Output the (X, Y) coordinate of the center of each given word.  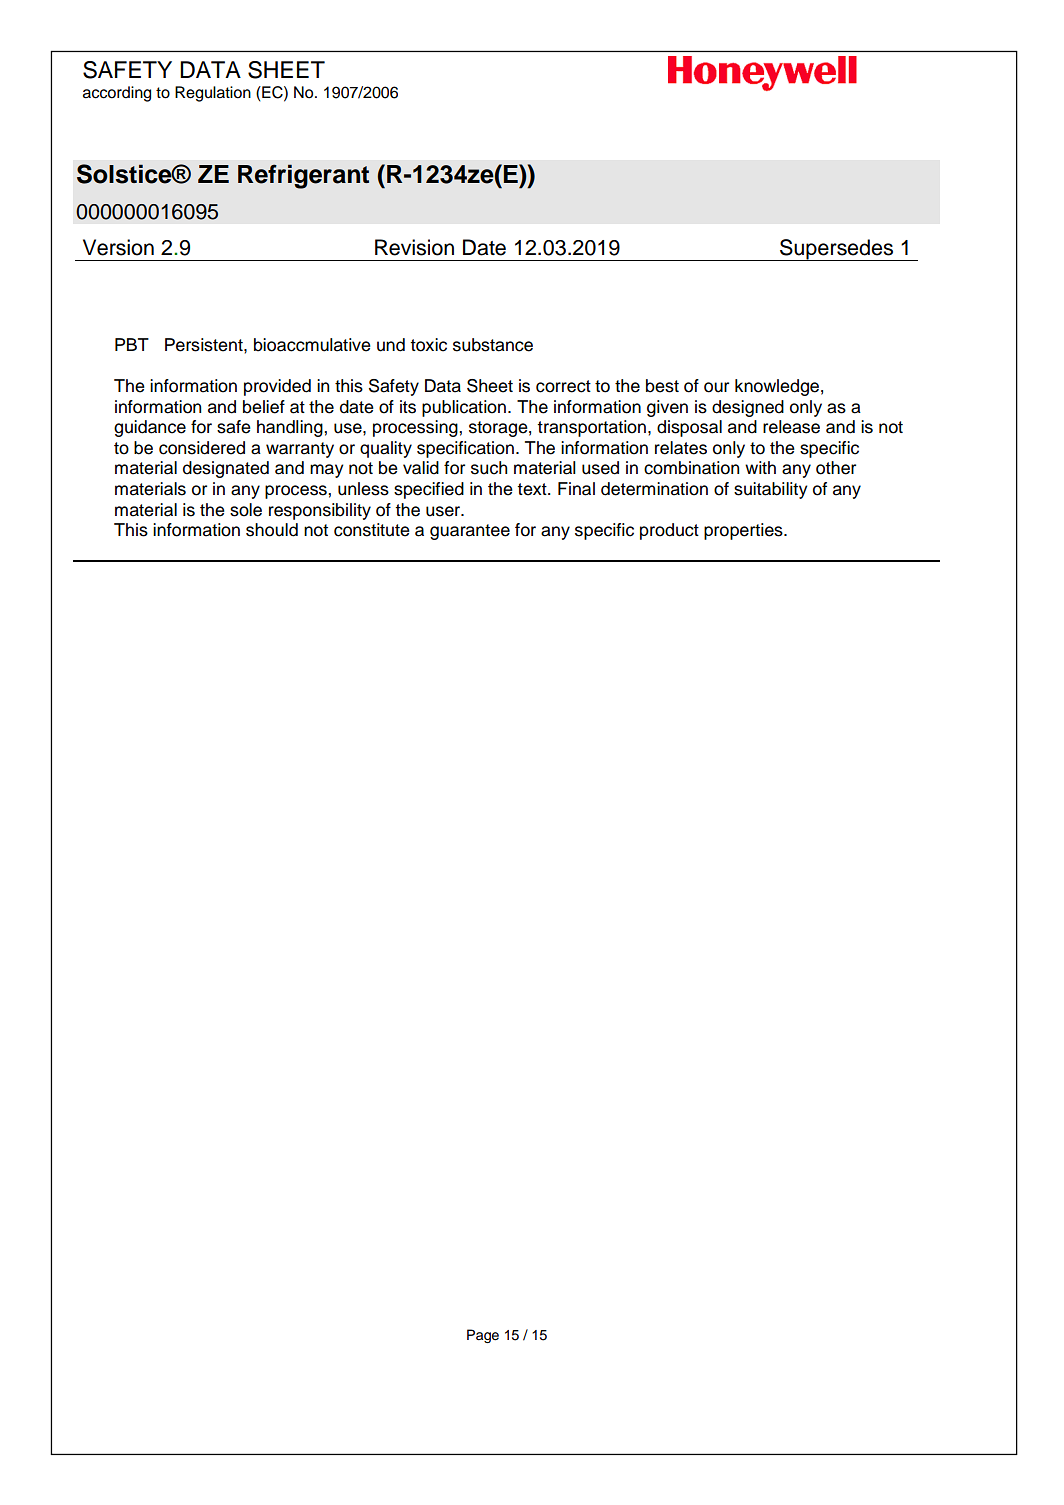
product (669, 531)
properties (744, 531)
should (272, 530)
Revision (414, 247)
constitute (372, 530)
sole (246, 510)
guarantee (470, 532)
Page (483, 1336)
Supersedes (837, 250)
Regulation (213, 94)
